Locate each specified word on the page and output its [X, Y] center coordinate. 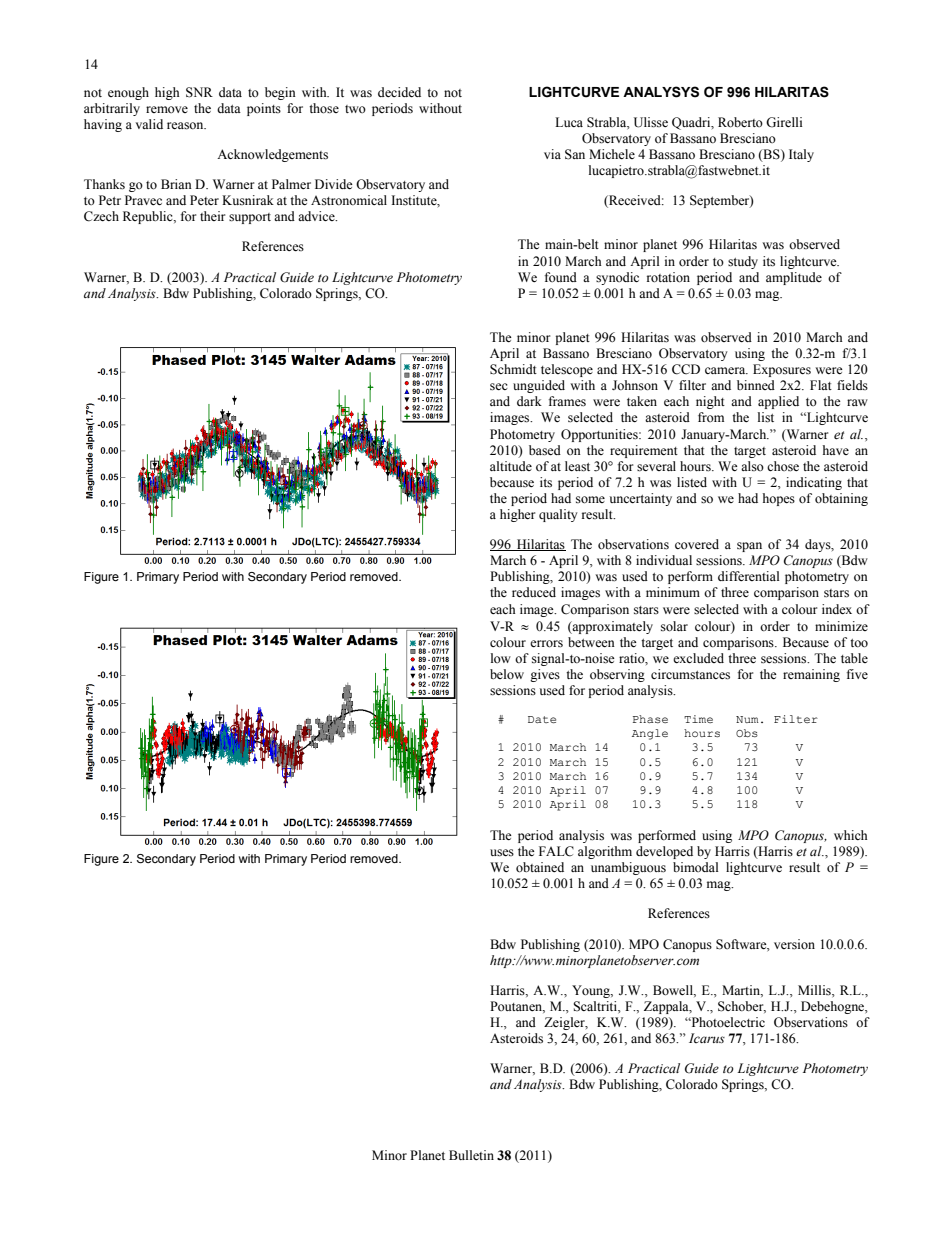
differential [749, 576]
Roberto [740, 122]
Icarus [707, 1038]
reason [186, 126]
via [552, 154]
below [507, 674]
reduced [534, 592]
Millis [815, 990]
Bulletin [471, 1155]
